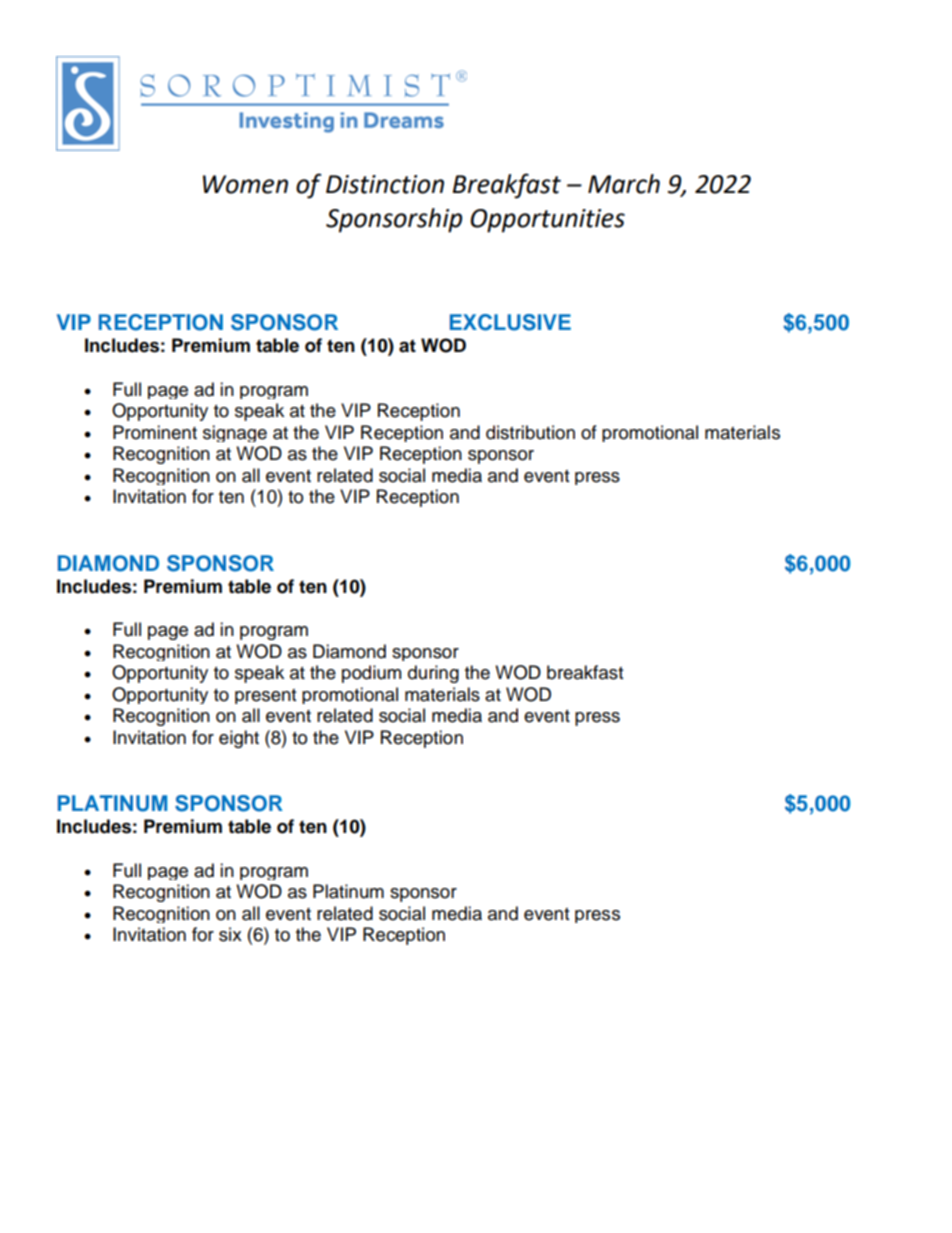 This document has width=952, height=1233. Describe the element at coordinates (371, 674) in the document. I see `podium` at that location.
